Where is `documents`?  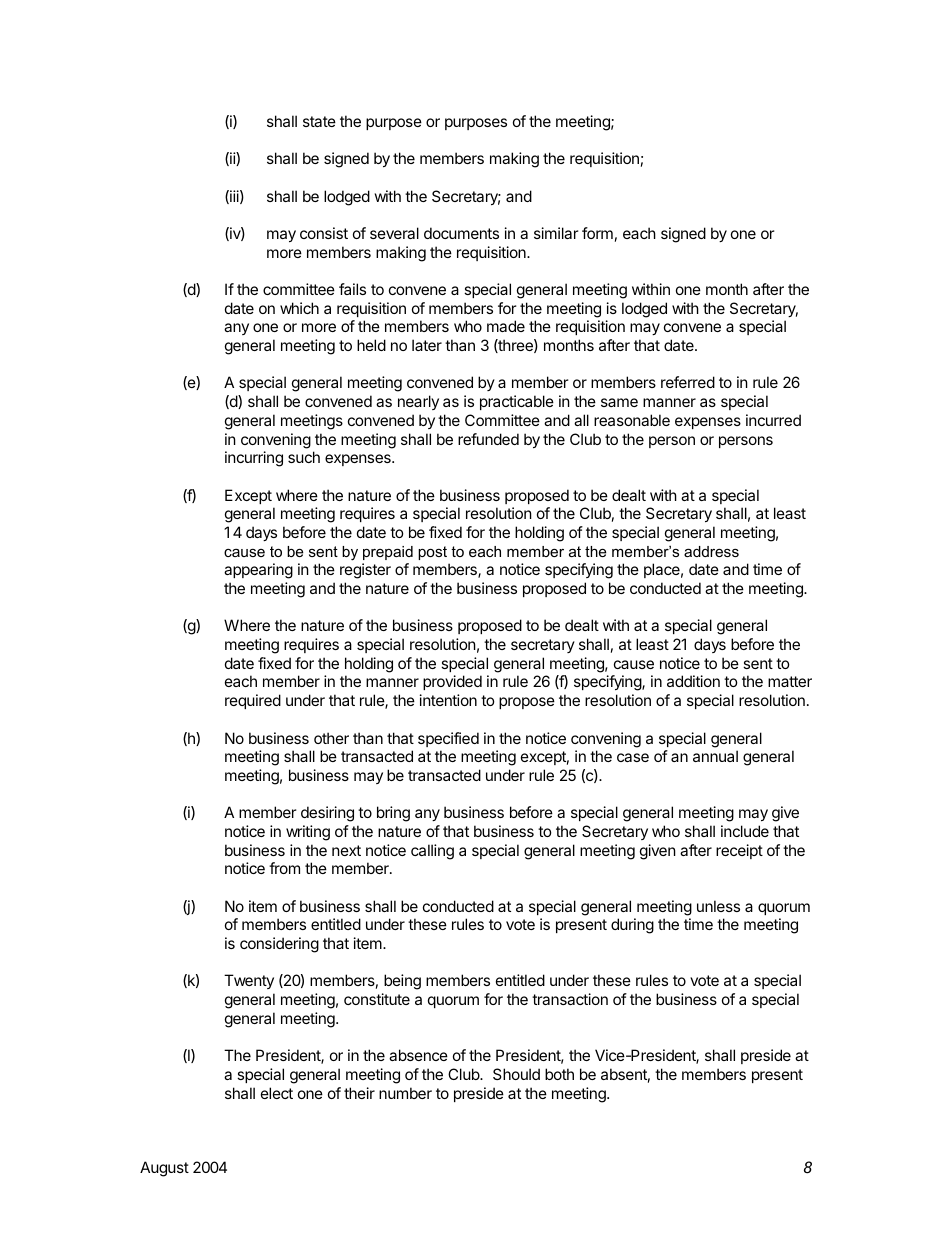 documents is located at coordinates (461, 233).
